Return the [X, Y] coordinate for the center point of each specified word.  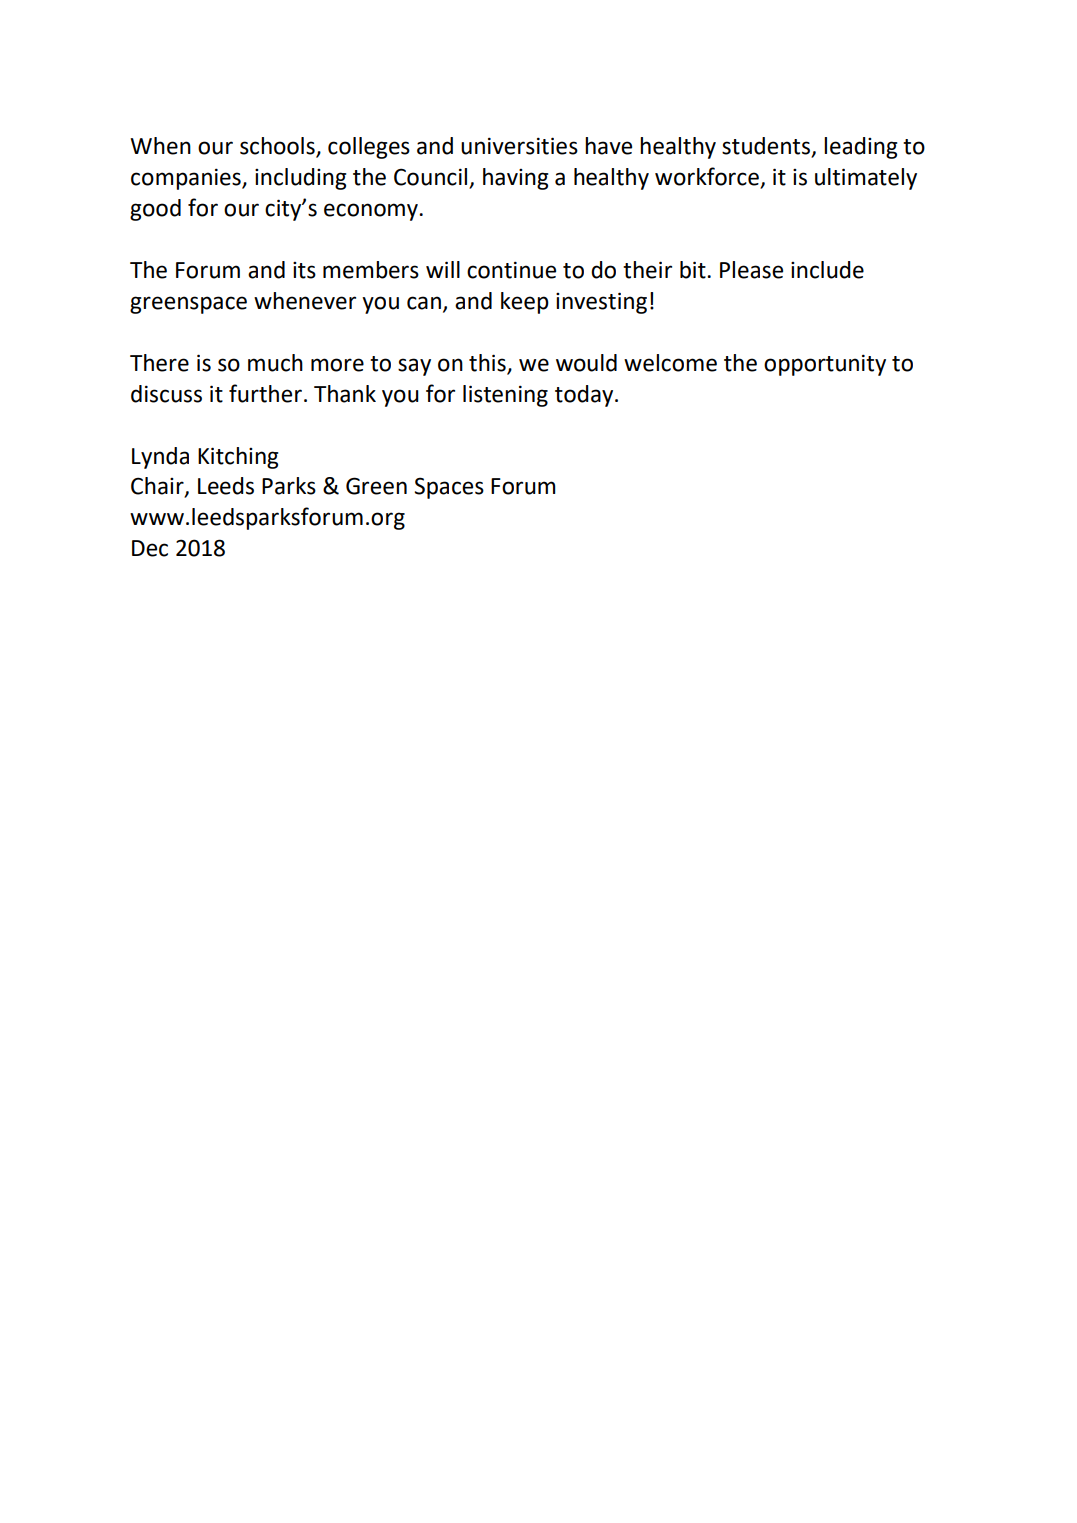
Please [751, 270]
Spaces [449, 488]
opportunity [825, 365]
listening [505, 396]
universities [519, 146]
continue [511, 270]
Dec [150, 548]
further [265, 393]
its [304, 270]
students [767, 147]
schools [278, 147]
